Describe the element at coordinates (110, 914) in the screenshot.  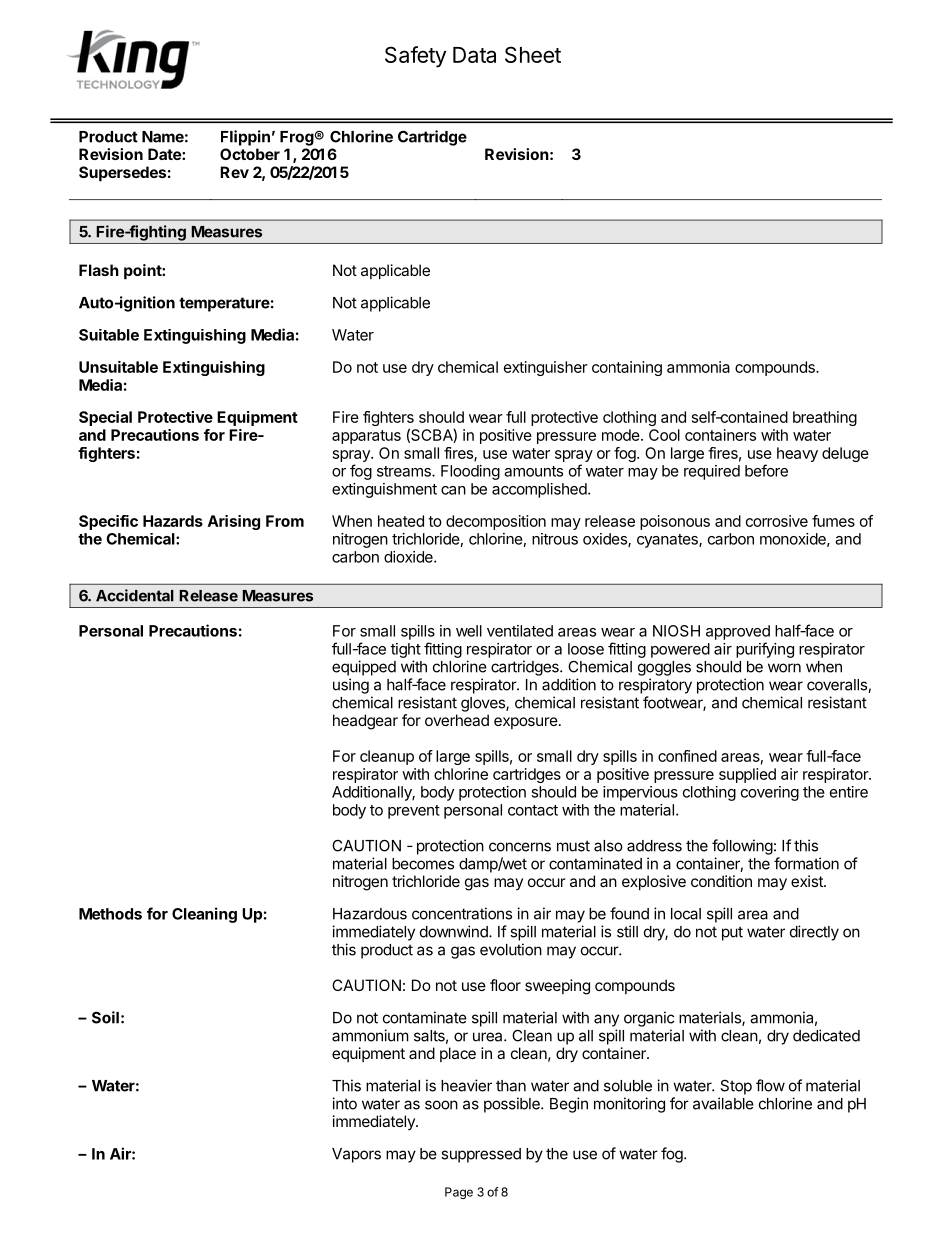
I see `Methods` at that location.
